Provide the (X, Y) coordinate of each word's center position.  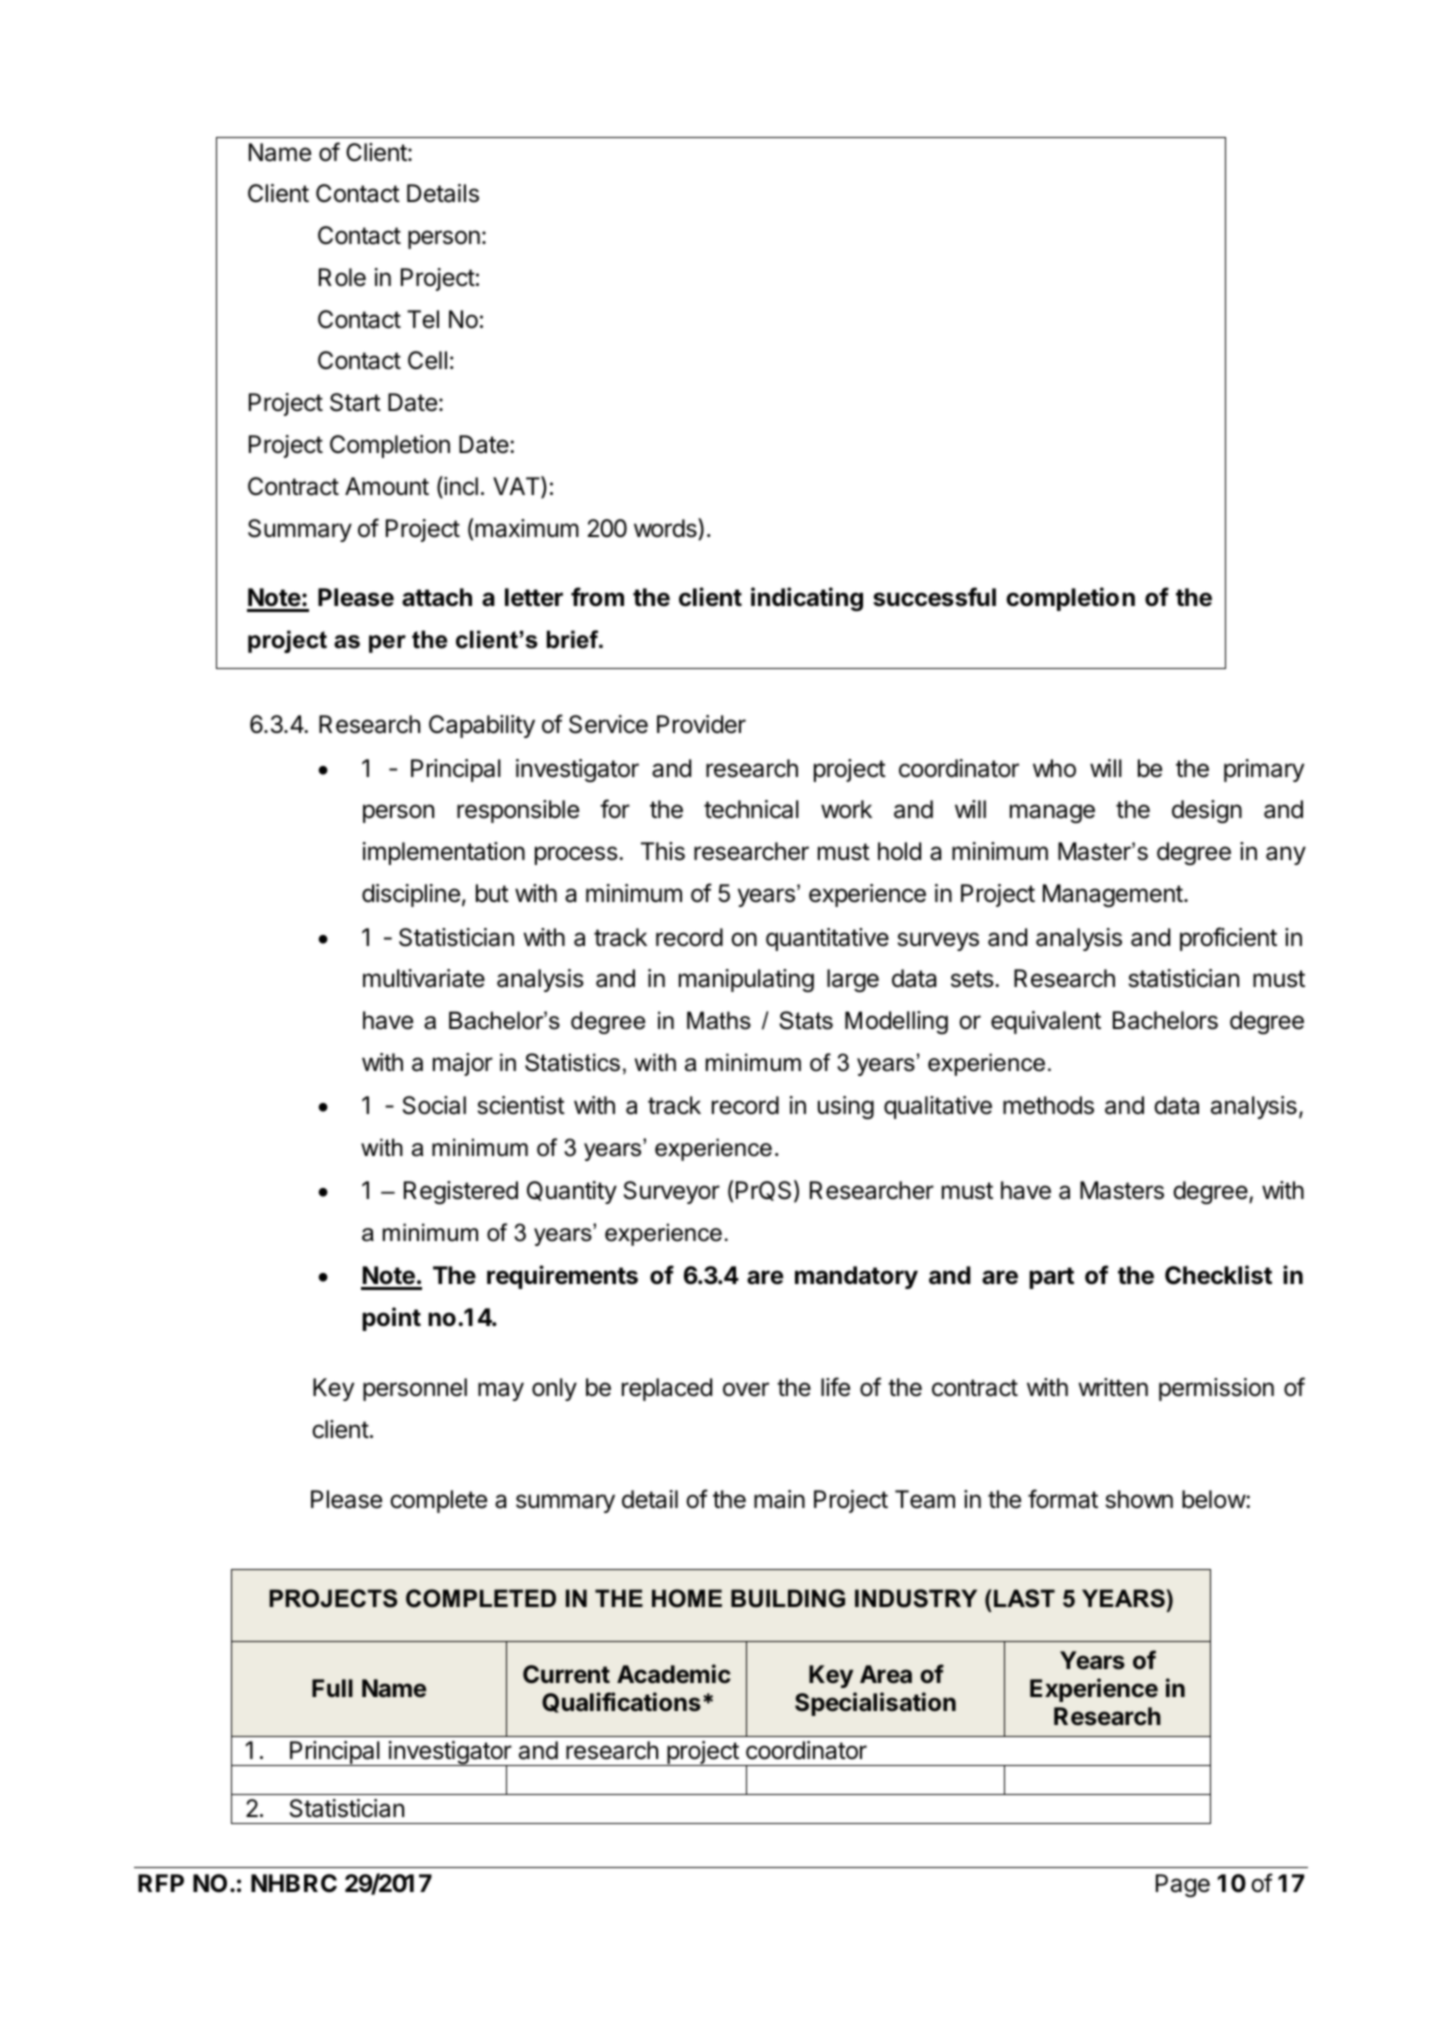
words (666, 529)
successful (934, 597)
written (1113, 1387)
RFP (161, 1883)
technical (751, 809)
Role (342, 277)
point (391, 1319)
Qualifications (621, 1702)
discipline (411, 895)
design (1207, 811)
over (746, 1389)
